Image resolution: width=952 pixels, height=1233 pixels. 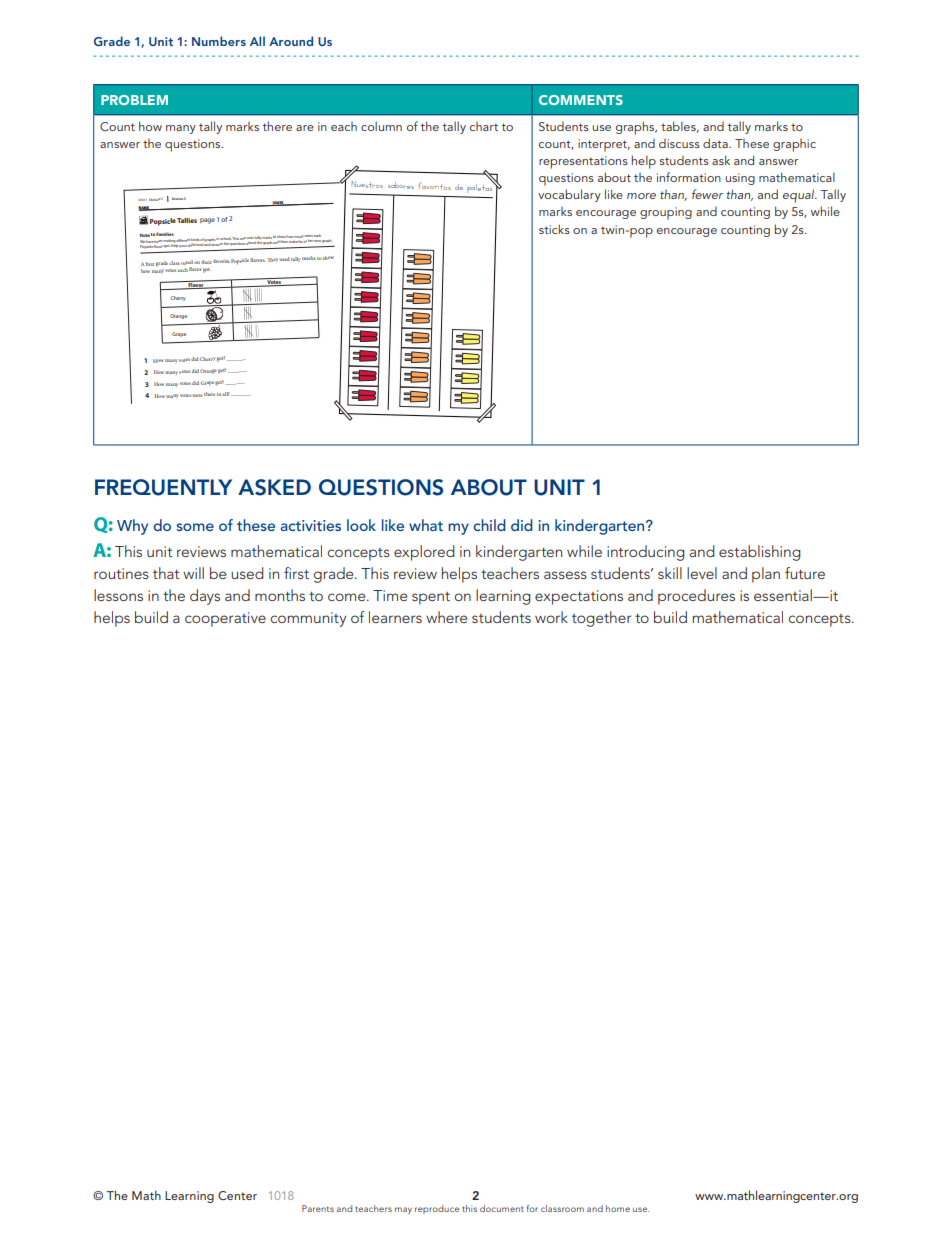 What do you see at coordinates (437, 1209) in the document?
I see `reproduce` at bounding box center [437, 1209].
